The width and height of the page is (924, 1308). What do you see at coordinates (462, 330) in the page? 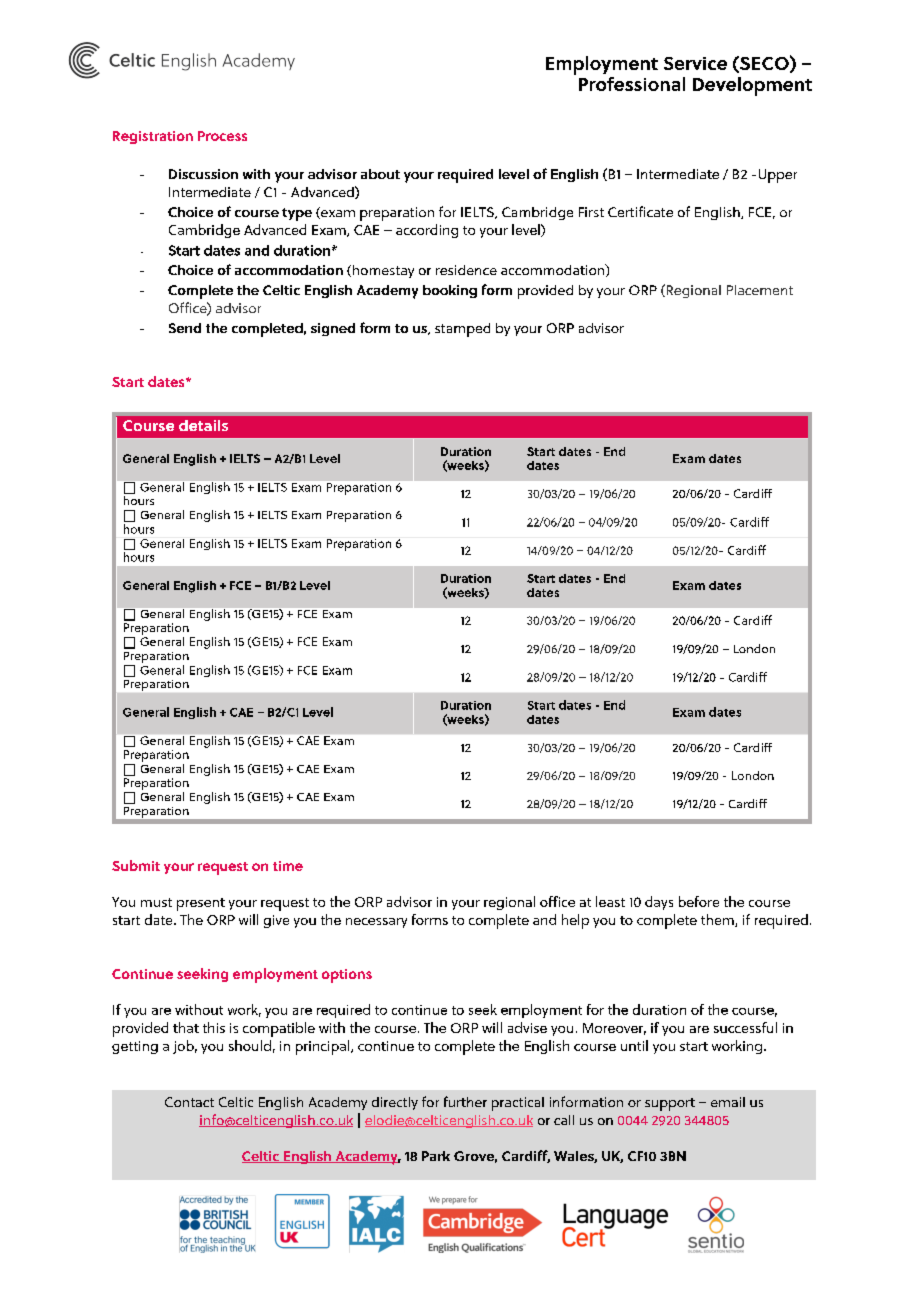
I see `stamped` at bounding box center [462, 330].
